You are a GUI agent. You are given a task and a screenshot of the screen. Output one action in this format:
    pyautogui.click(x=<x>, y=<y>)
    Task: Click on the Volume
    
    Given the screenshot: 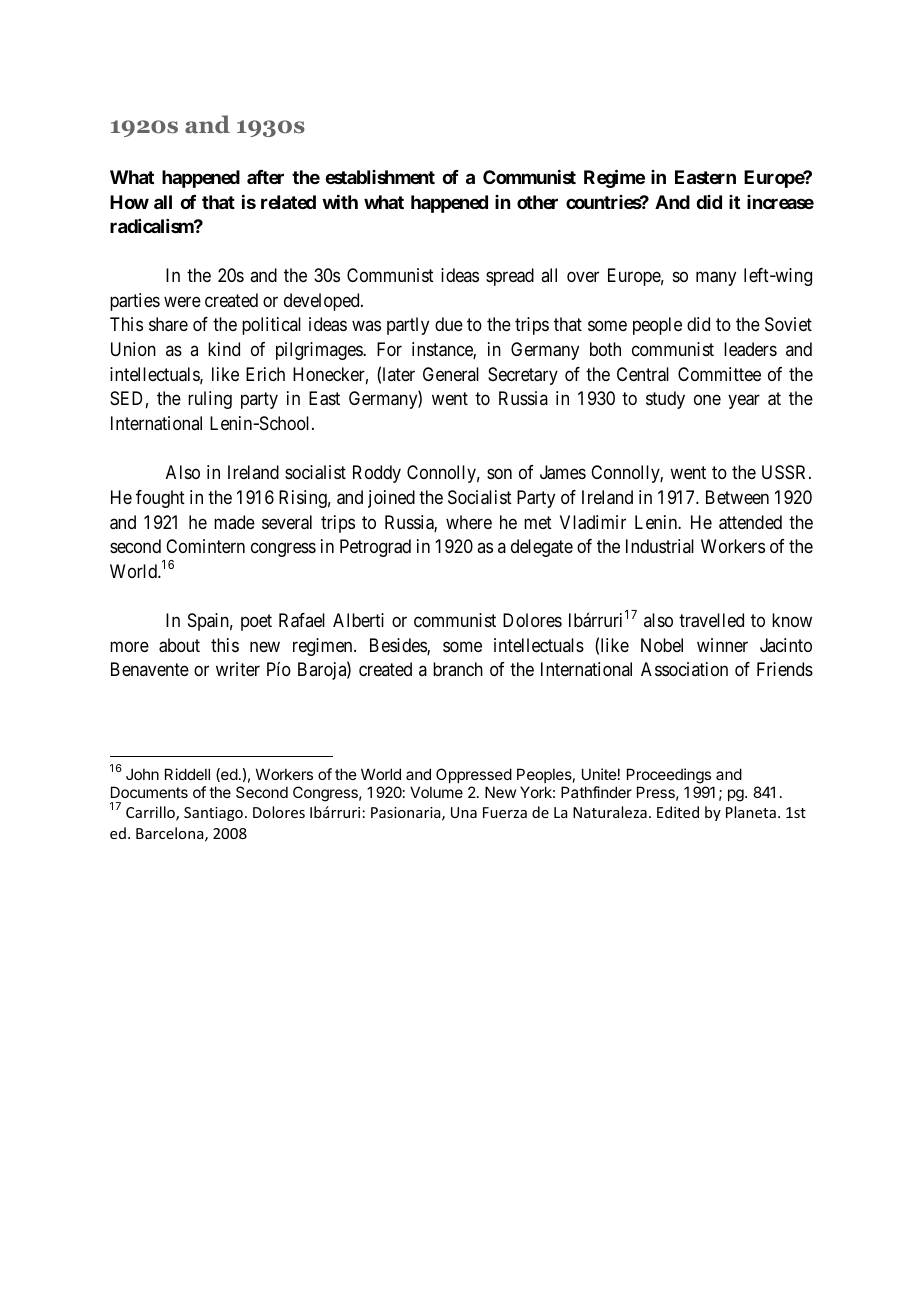 What is the action you would take?
    pyautogui.click(x=436, y=792)
